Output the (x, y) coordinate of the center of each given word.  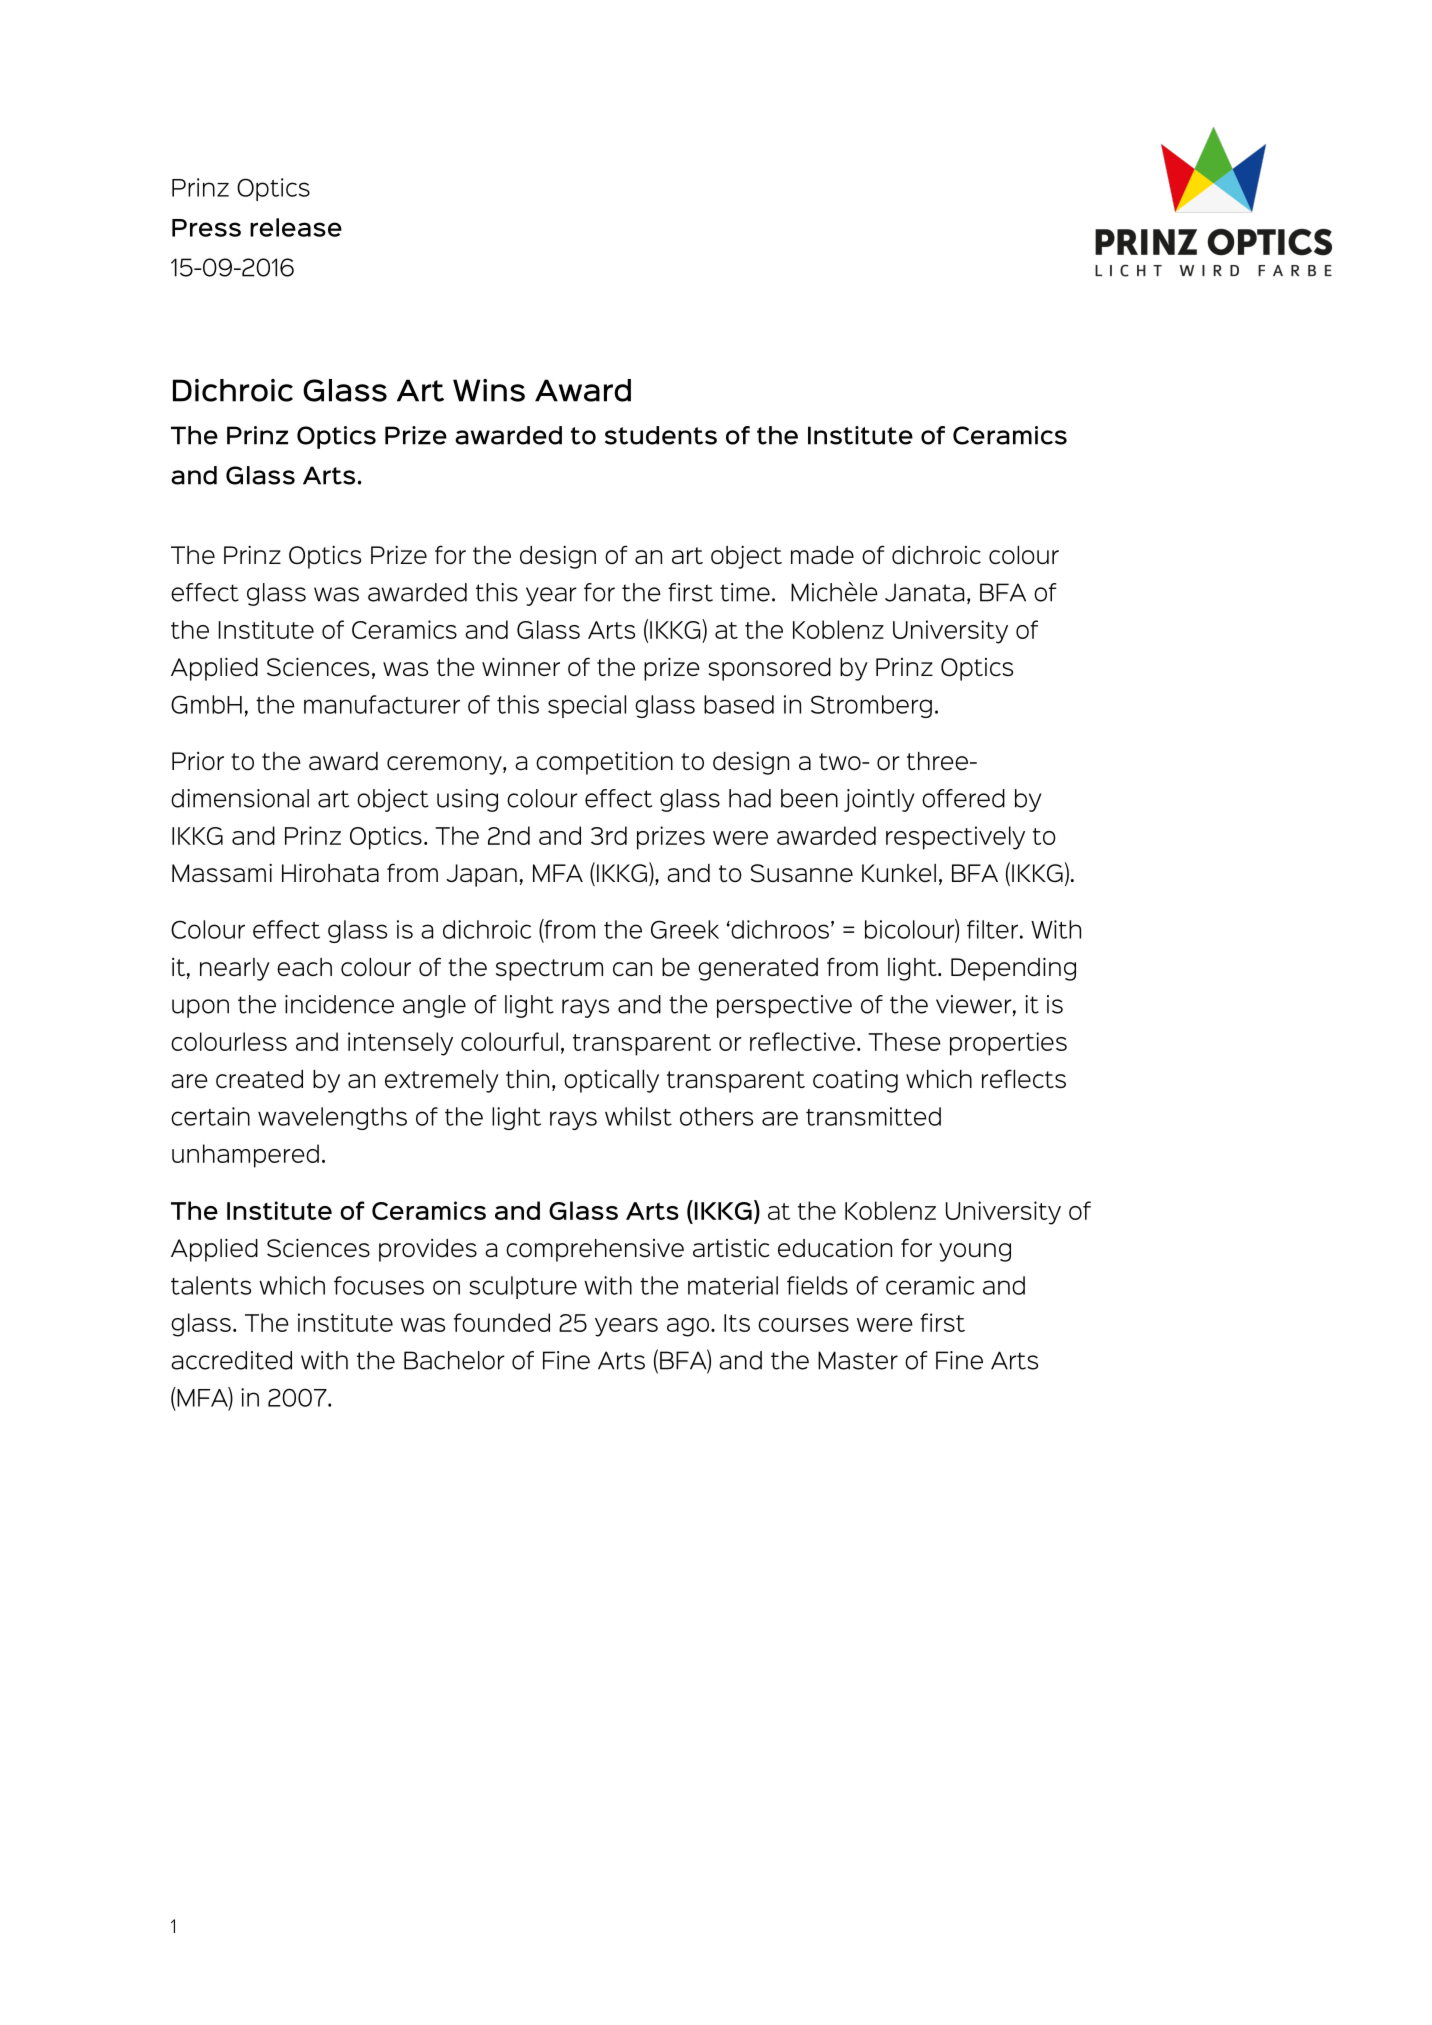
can (632, 969)
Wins (489, 390)
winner (521, 666)
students (661, 435)
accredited (231, 1360)
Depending (1013, 969)
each (304, 967)
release (296, 227)
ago (688, 1327)
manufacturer (382, 704)
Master (858, 1360)
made (822, 555)
